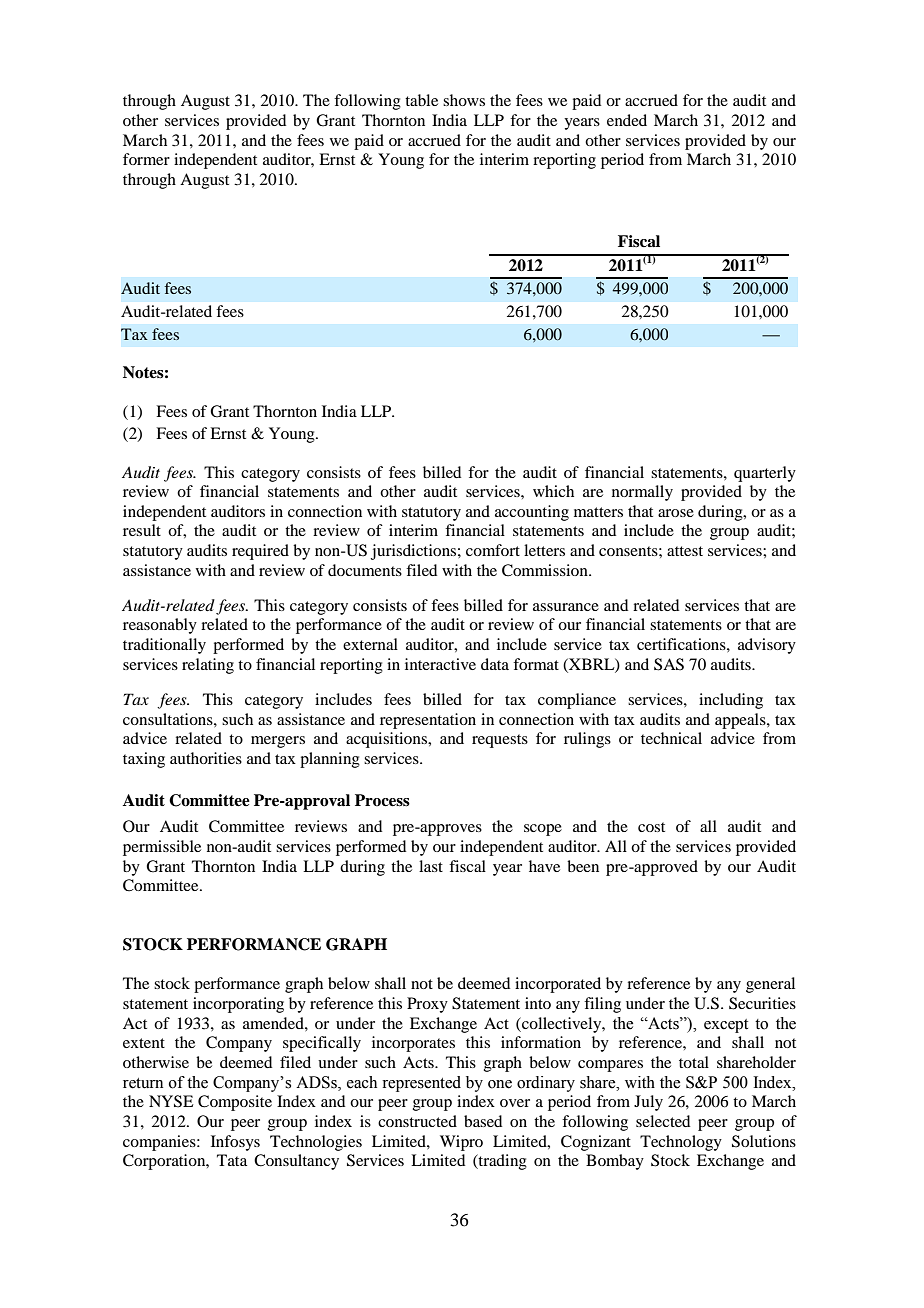 This screenshot has width=924, height=1308. I want to click on relating, so click(208, 666).
